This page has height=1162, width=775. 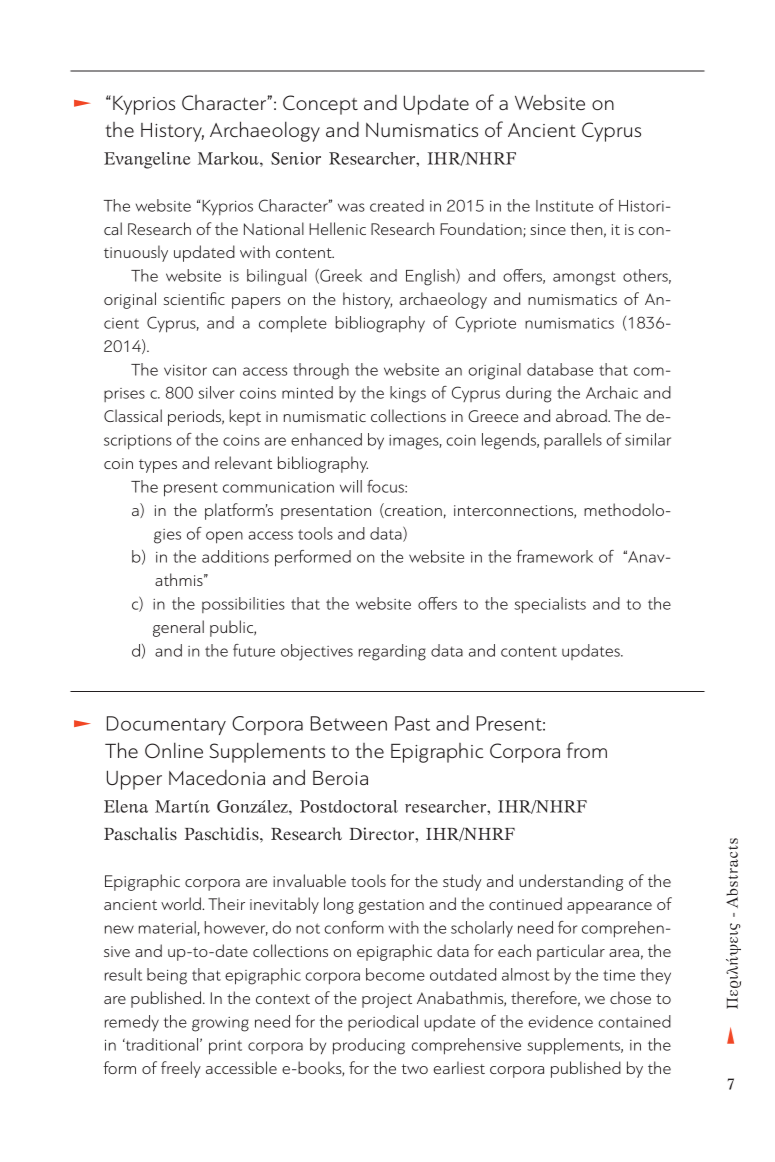 What do you see at coordinates (587, 750) in the page?
I see `from` at bounding box center [587, 750].
